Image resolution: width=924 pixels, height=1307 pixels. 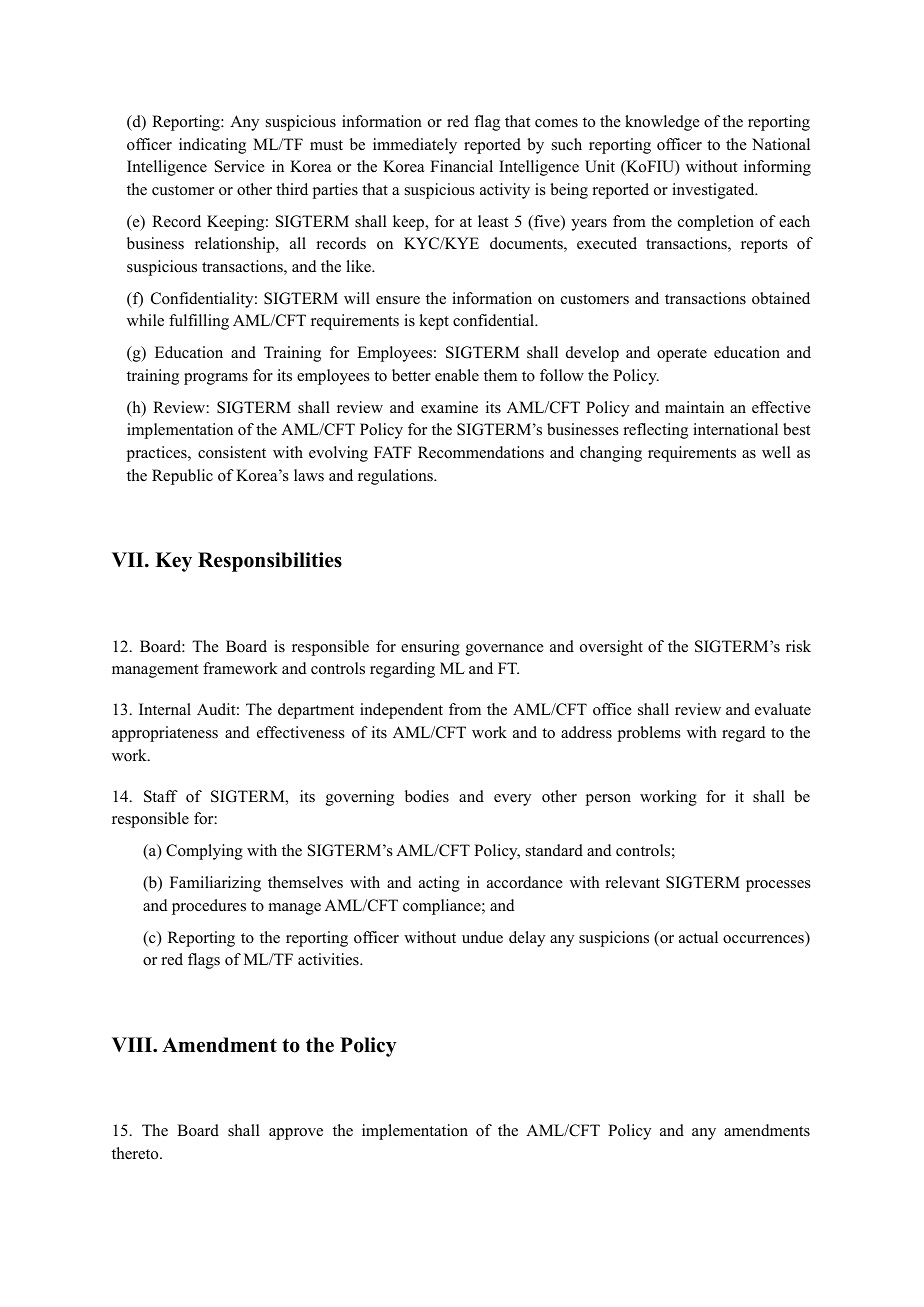 What do you see at coordinates (776, 452) in the screenshot?
I see `well` at bounding box center [776, 452].
